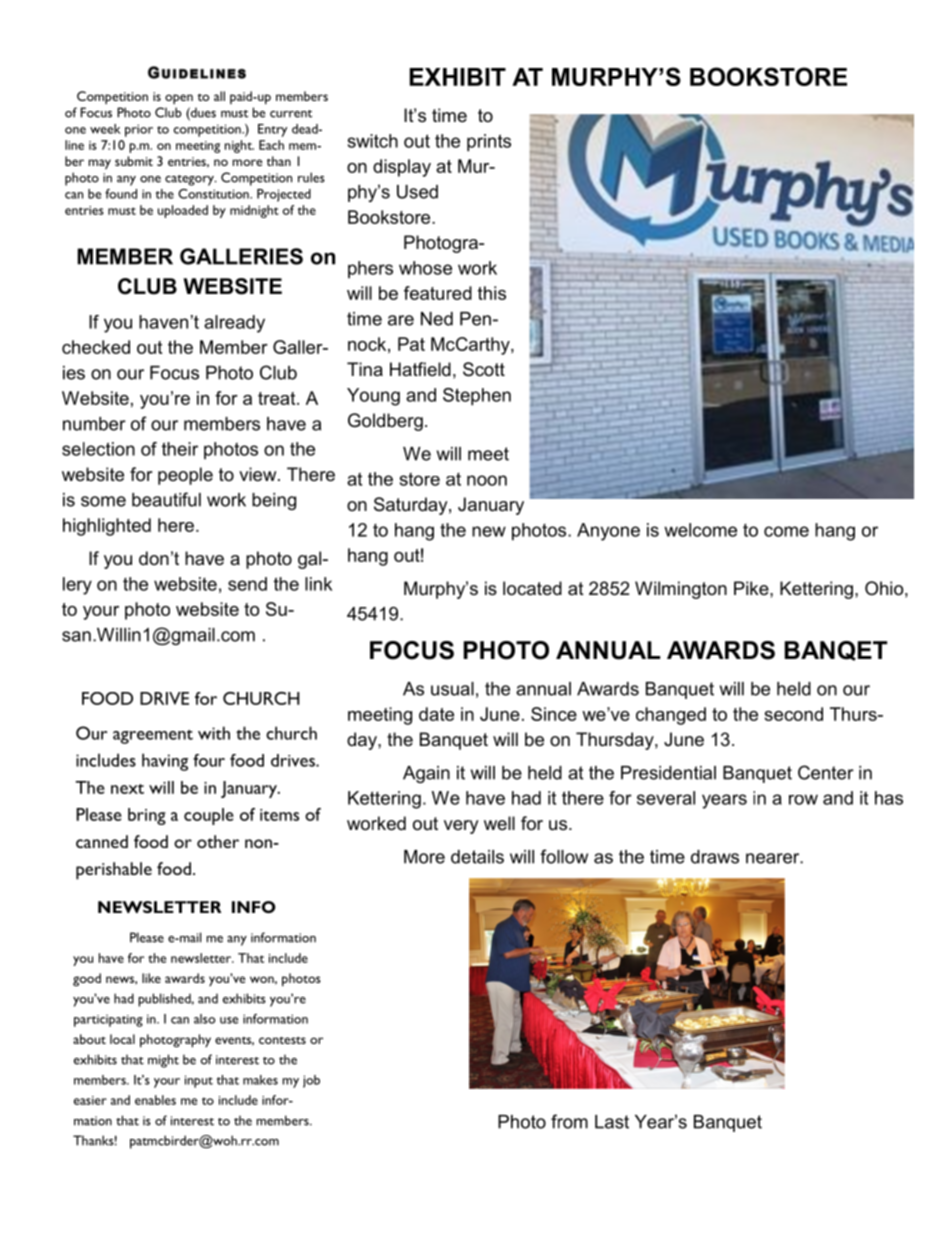  What do you see at coordinates (608, 532) in the document?
I see `Anyone` at bounding box center [608, 532].
